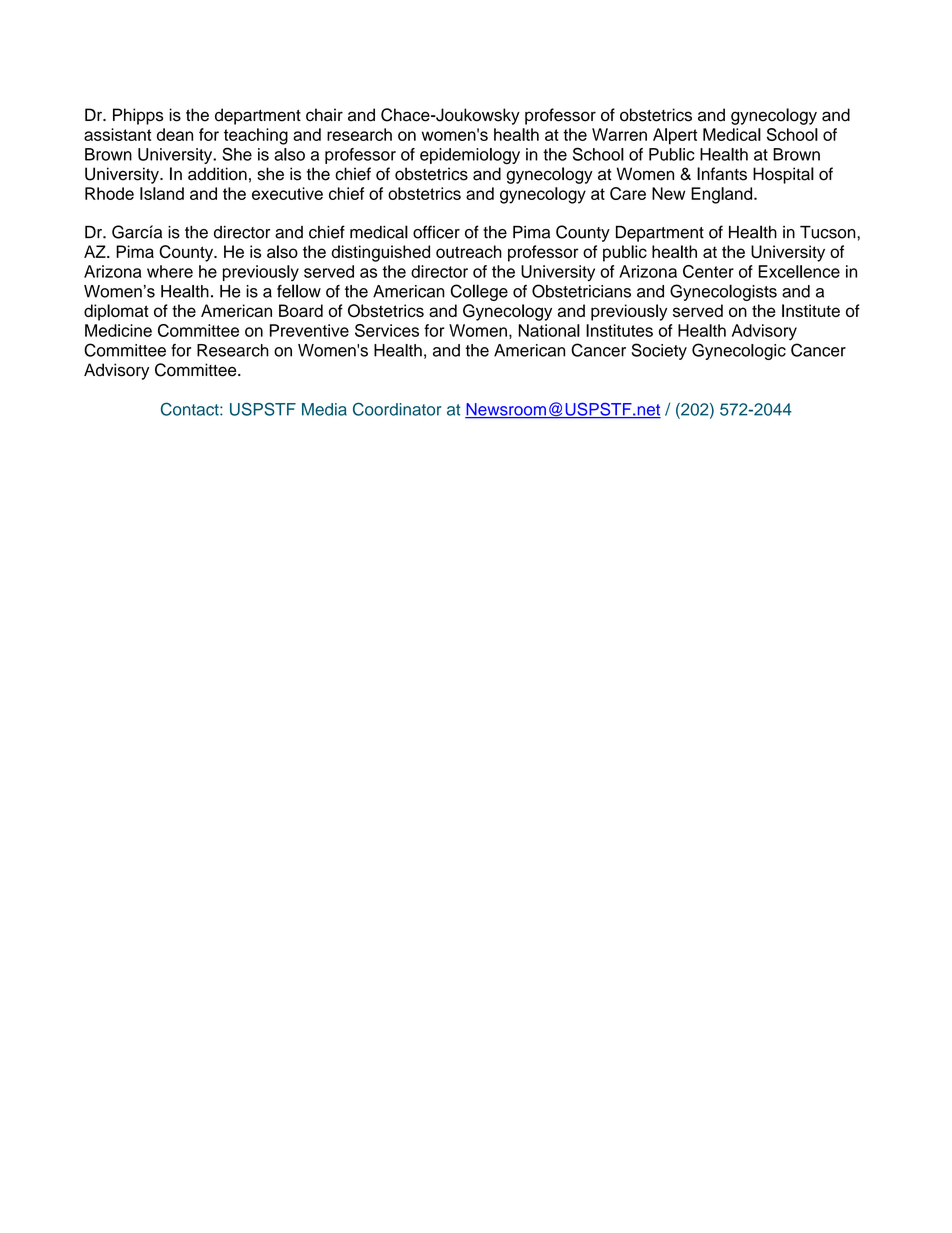  Describe the element at coordinates (436, 232) in the page. I see `officer` at that location.
